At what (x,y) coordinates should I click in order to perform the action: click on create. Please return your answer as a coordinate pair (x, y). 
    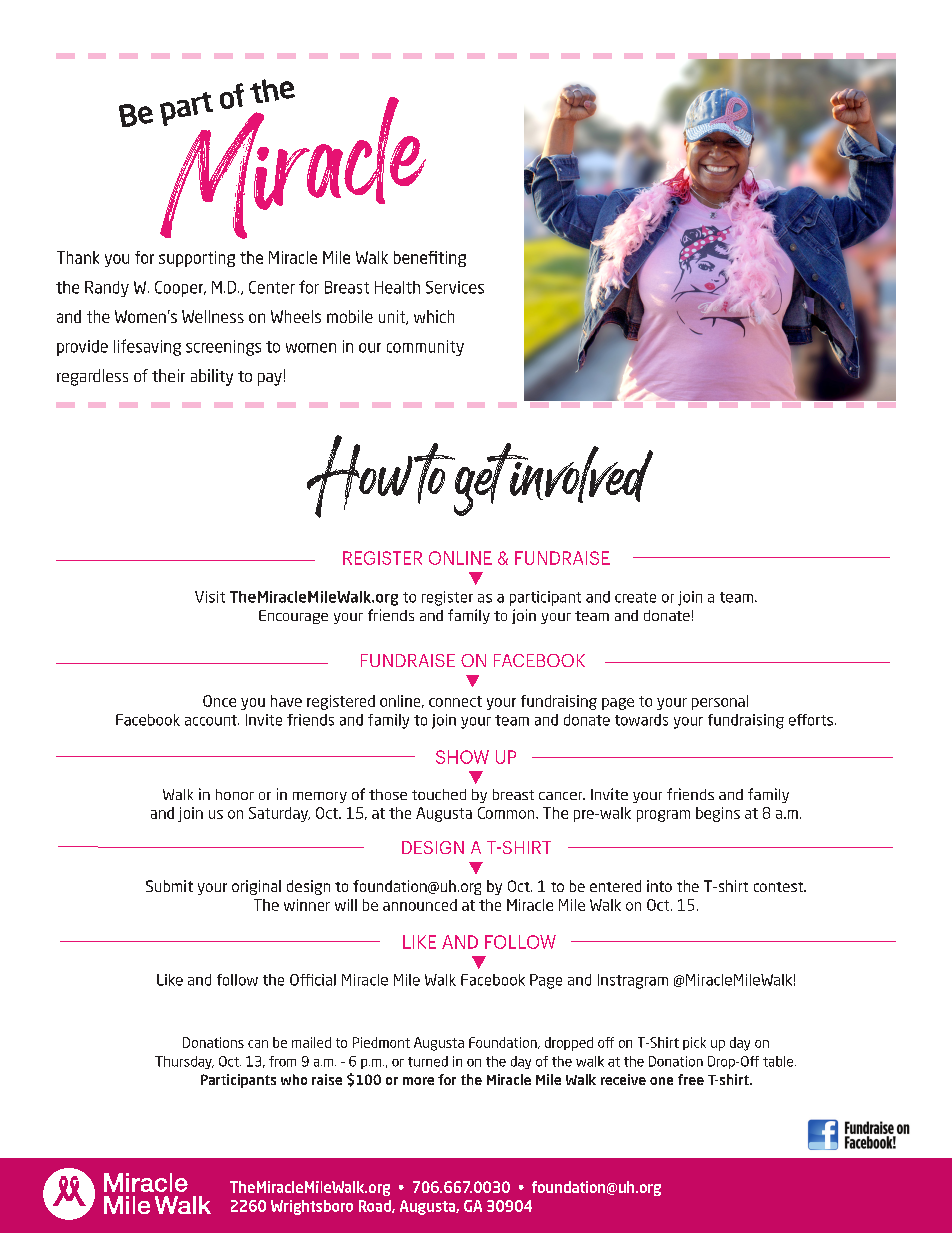
    Looking at the image, I should click on (635, 597).
